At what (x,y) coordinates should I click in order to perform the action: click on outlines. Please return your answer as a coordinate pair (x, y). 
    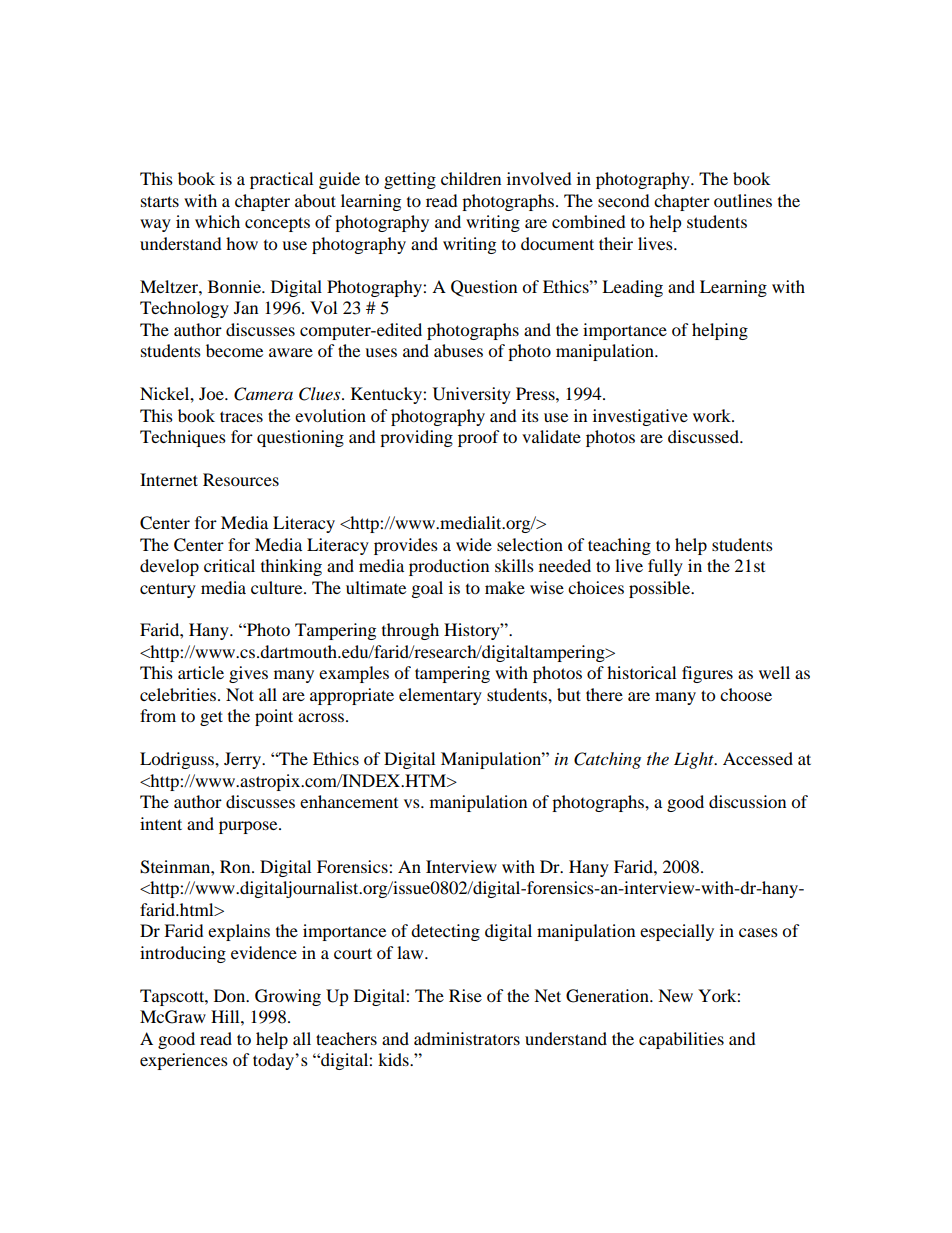
    Looking at the image, I should click on (743, 200).
